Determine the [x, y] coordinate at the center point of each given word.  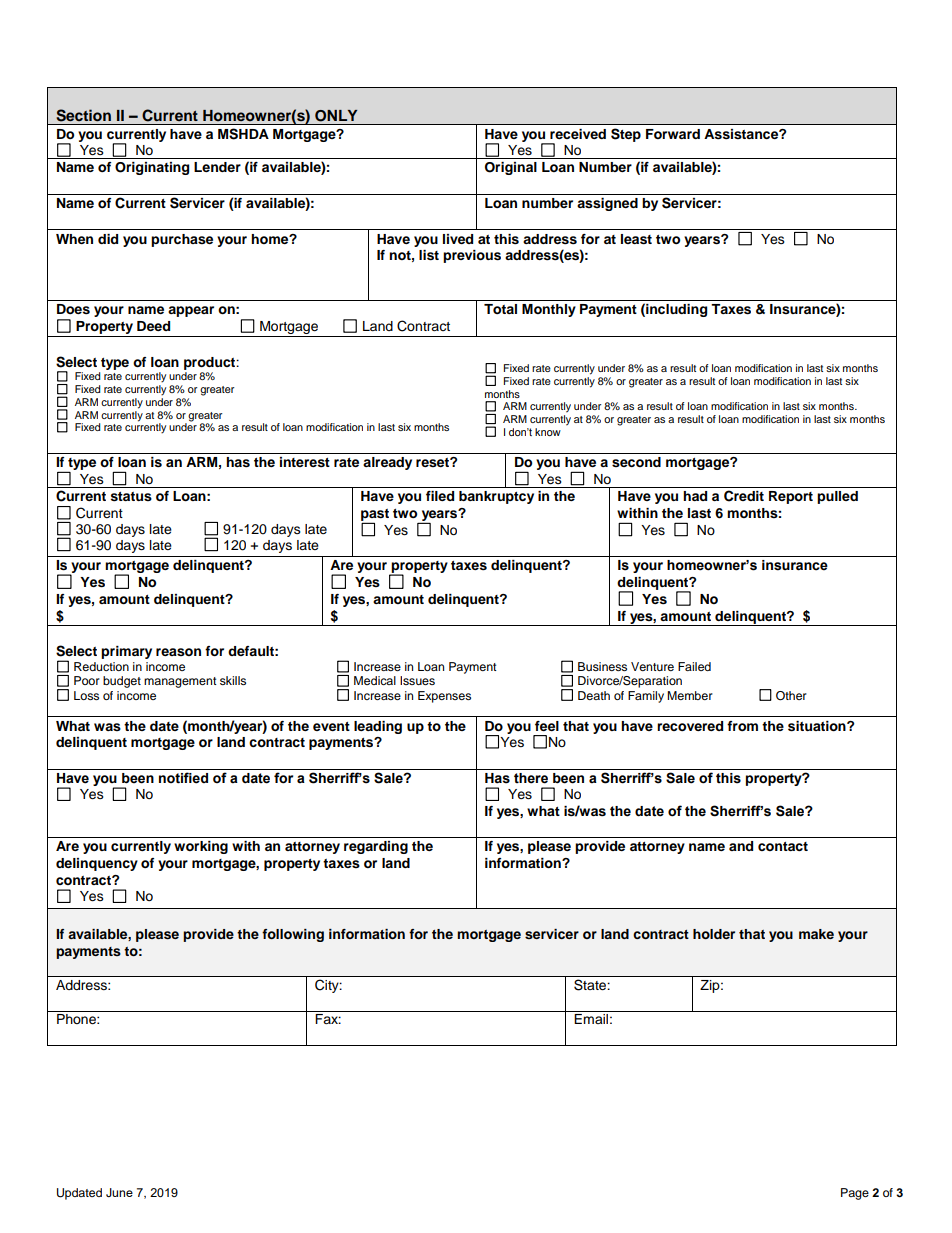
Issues [417, 680]
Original [511, 168]
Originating [152, 168]
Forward [673, 134]
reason [178, 652]
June [119, 1192]
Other [791, 696]
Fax [328, 1019]
